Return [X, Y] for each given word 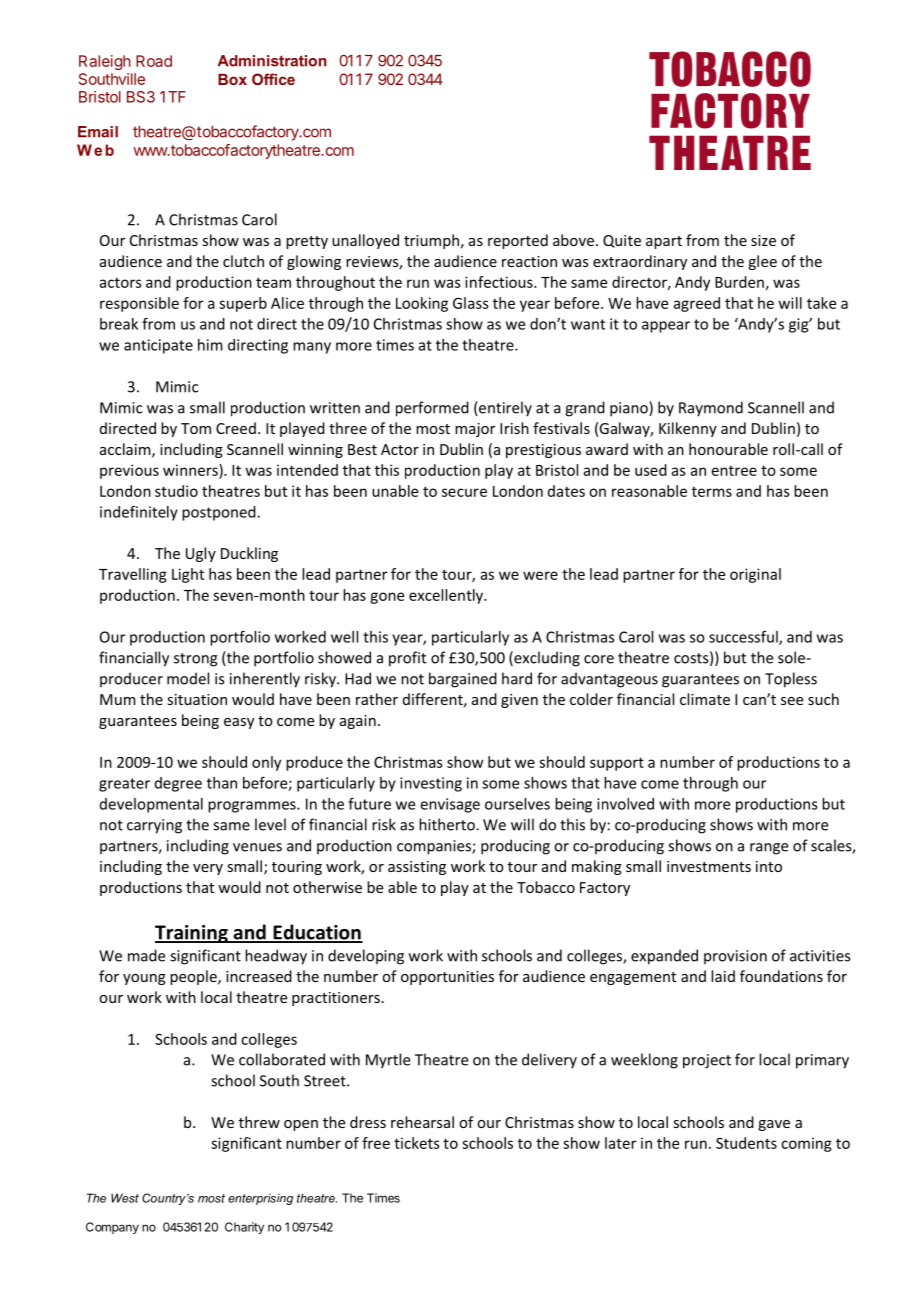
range [769, 849]
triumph [431, 241]
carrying [154, 826]
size [763, 240]
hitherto [448, 824]
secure [464, 492]
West [125, 1198]
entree [734, 470]
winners [191, 470]
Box [232, 79]
